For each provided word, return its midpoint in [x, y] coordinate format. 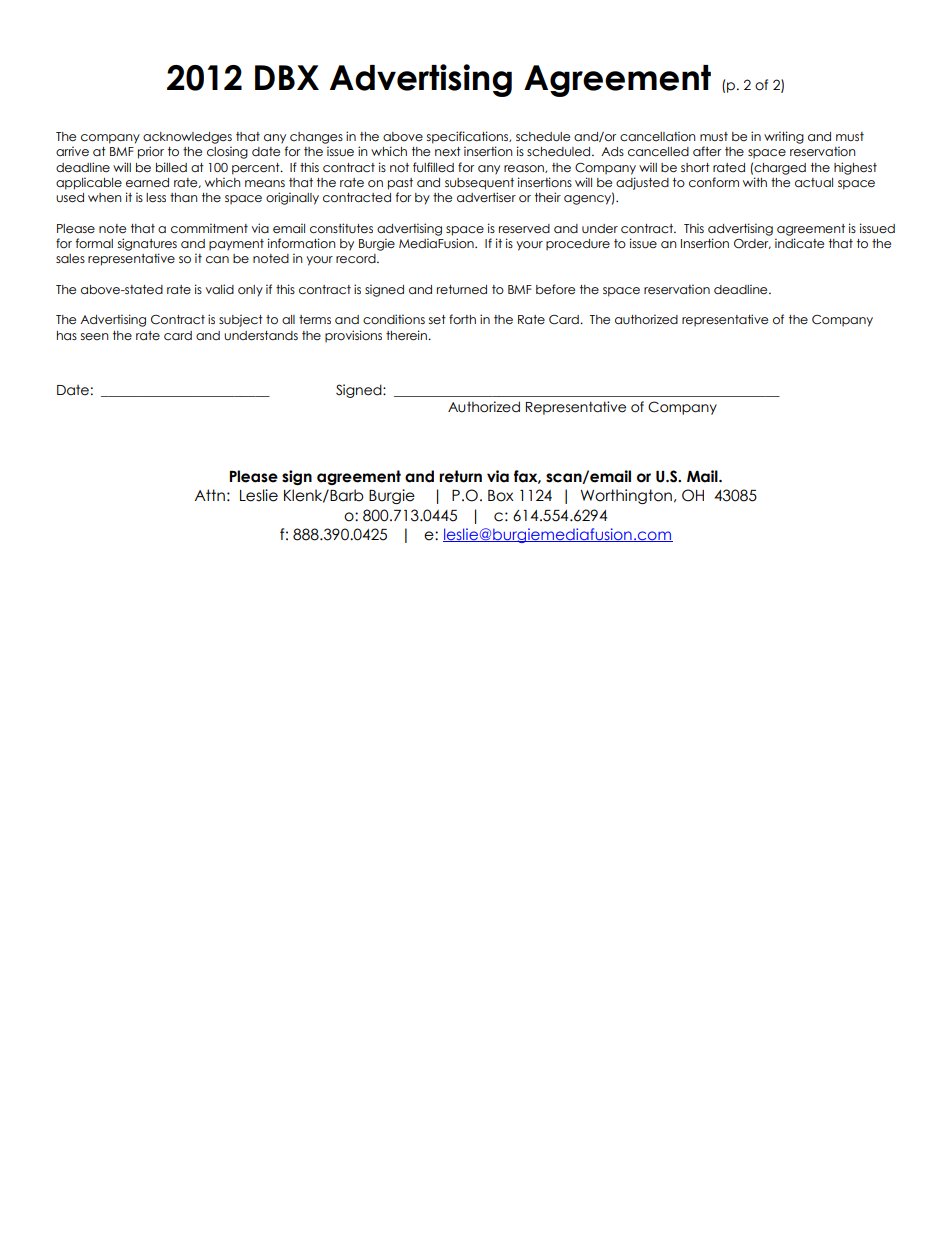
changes [316, 138]
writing [784, 137]
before [555, 289]
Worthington [626, 496]
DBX [287, 77]
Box [501, 496]
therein [407, 335]
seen [95, 336]
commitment [209, 228]
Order [752, 244]
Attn [209, 495]
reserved [524, 229]
